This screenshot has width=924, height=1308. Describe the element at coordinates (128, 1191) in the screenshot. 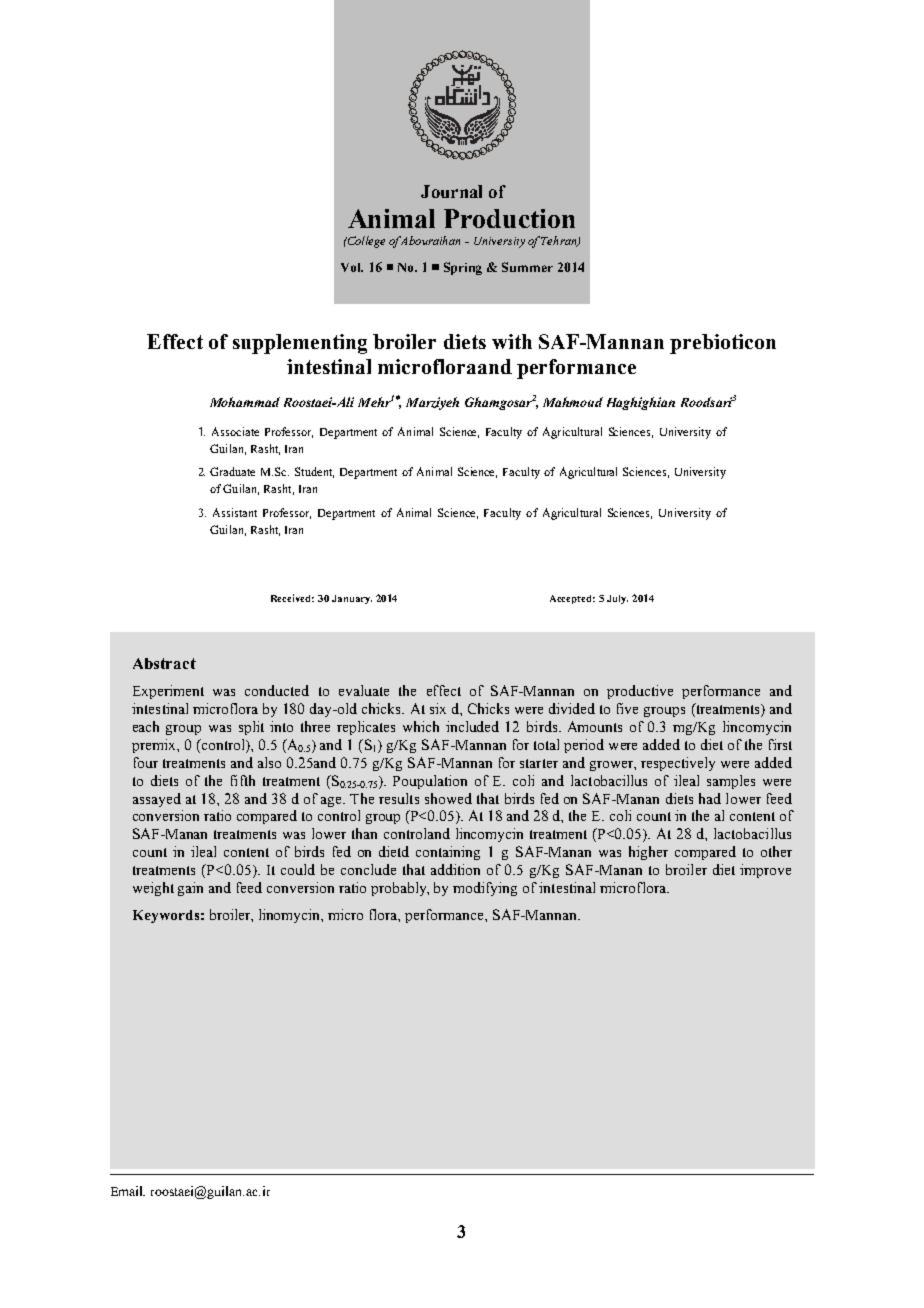

I see `Email` at that location.
